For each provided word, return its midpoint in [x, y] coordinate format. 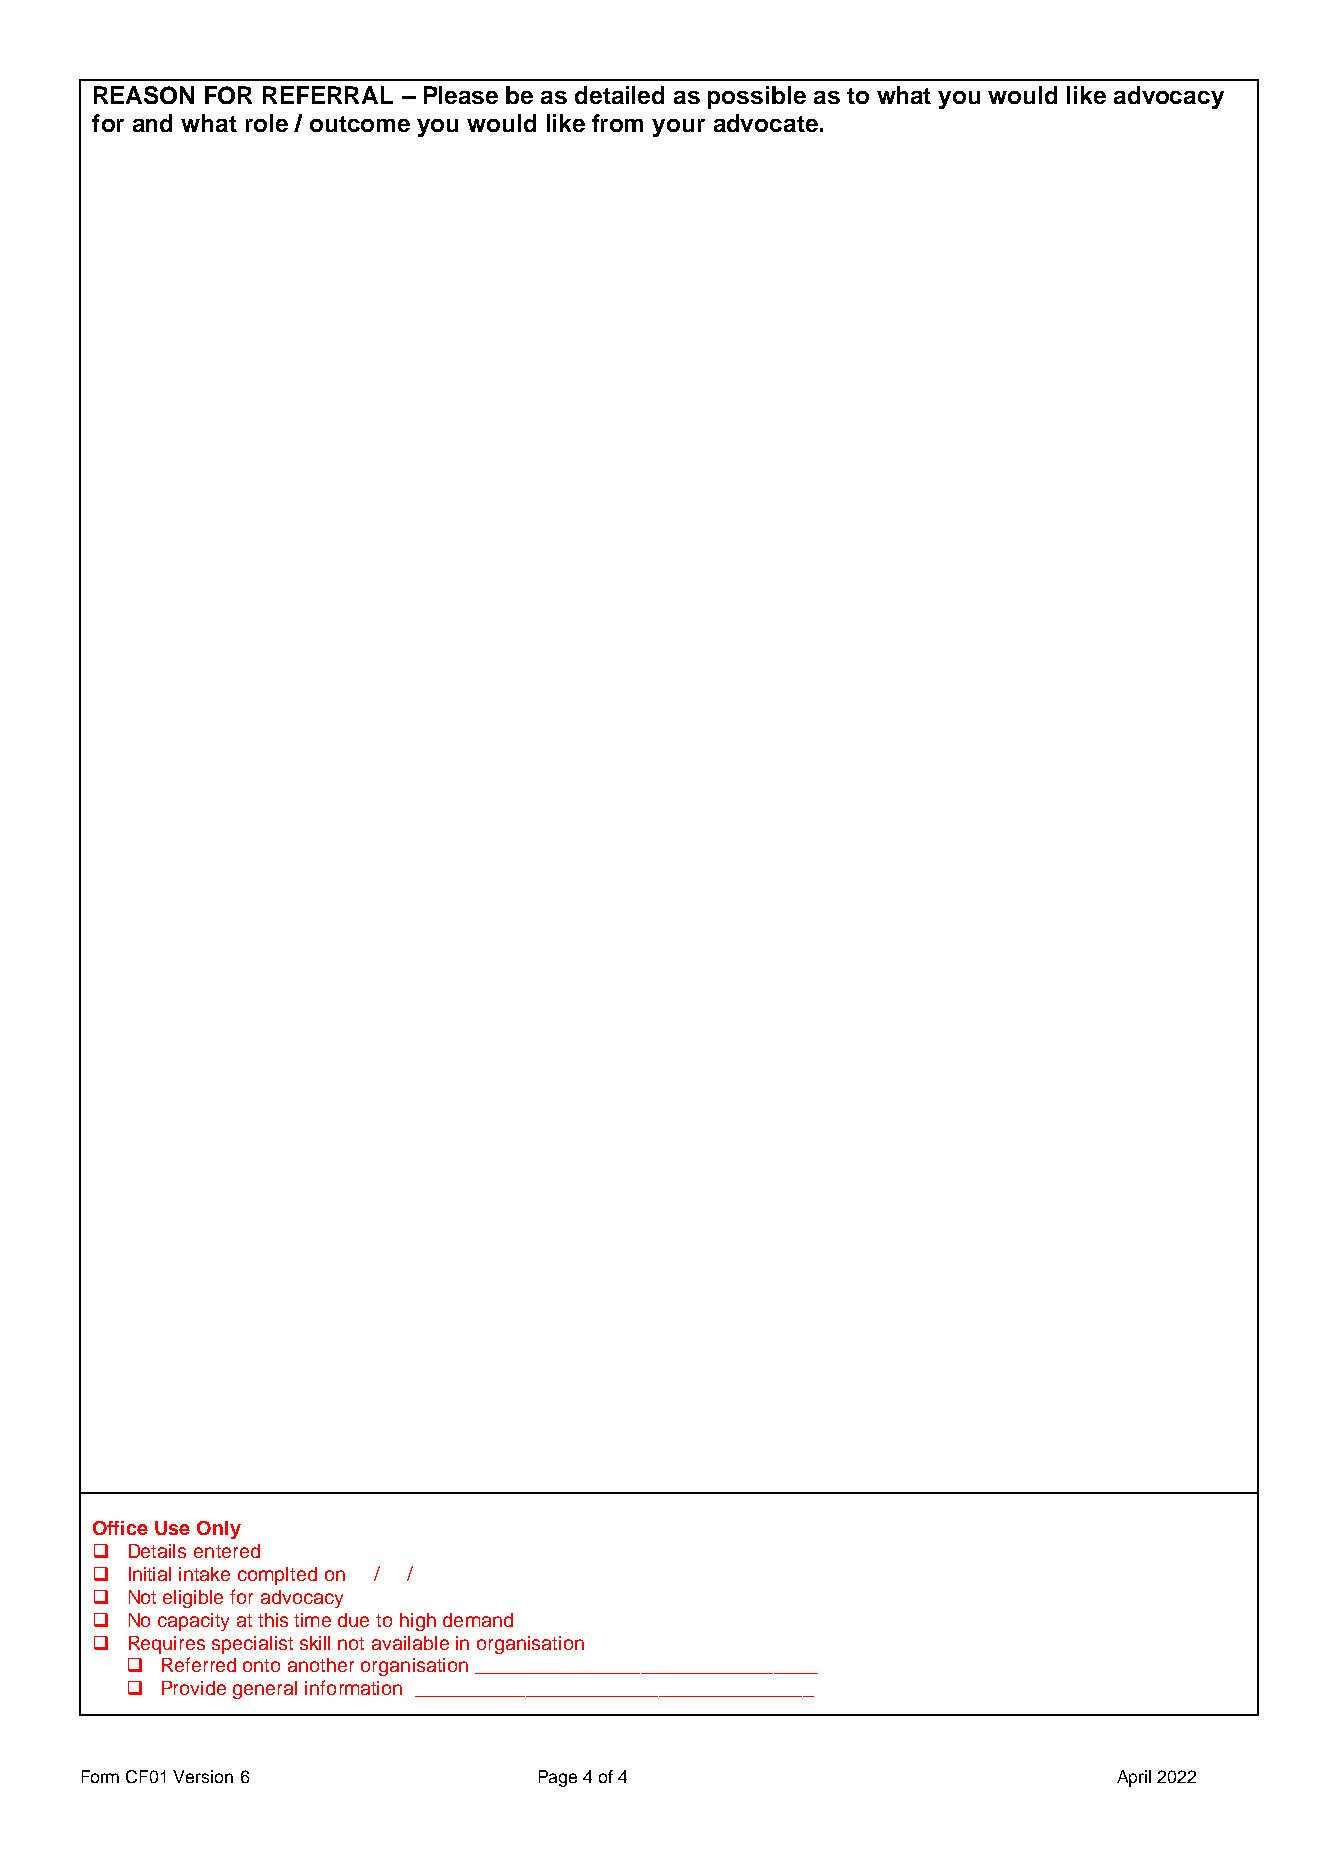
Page [558, 1778]
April [1134, 1778]
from [617, 123]
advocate [766, 123]
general [265, 1690]
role [267, 123]
